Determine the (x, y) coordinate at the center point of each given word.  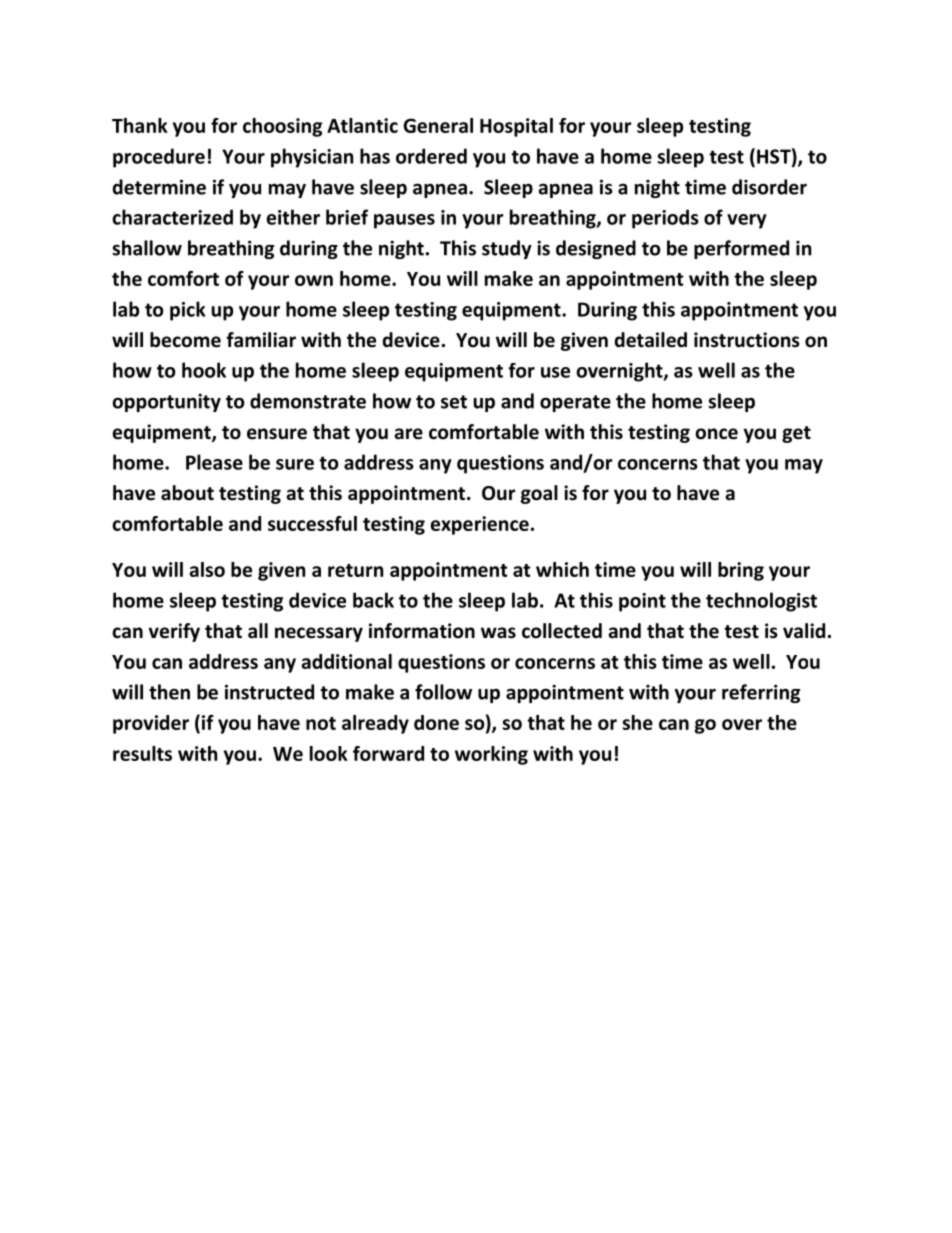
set (454, 402)
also (207, 569)
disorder (769, 187)
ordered (431, 156)
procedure (159, 158)
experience (480, 525)
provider (151, 724)
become (185, 340)
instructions (747, 340)
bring (741, 571)
